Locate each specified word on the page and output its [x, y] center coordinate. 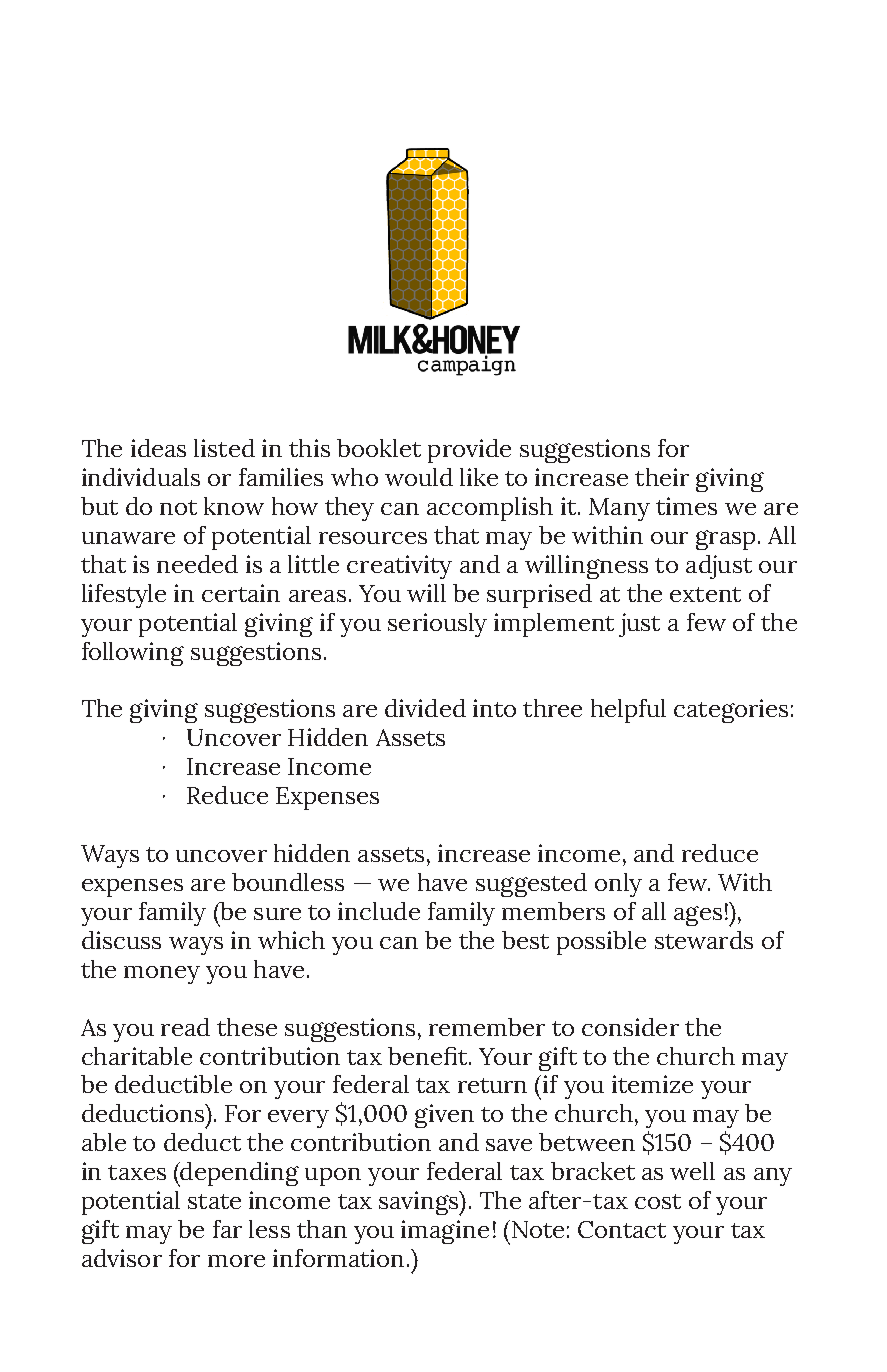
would [419, 477]
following [133, 654]
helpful [628, 711]
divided [425, 708]
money [162, 975]
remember [487, 1027]
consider [630, 1027]
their [662, 477]
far [227, 1229]
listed [224, 448]
